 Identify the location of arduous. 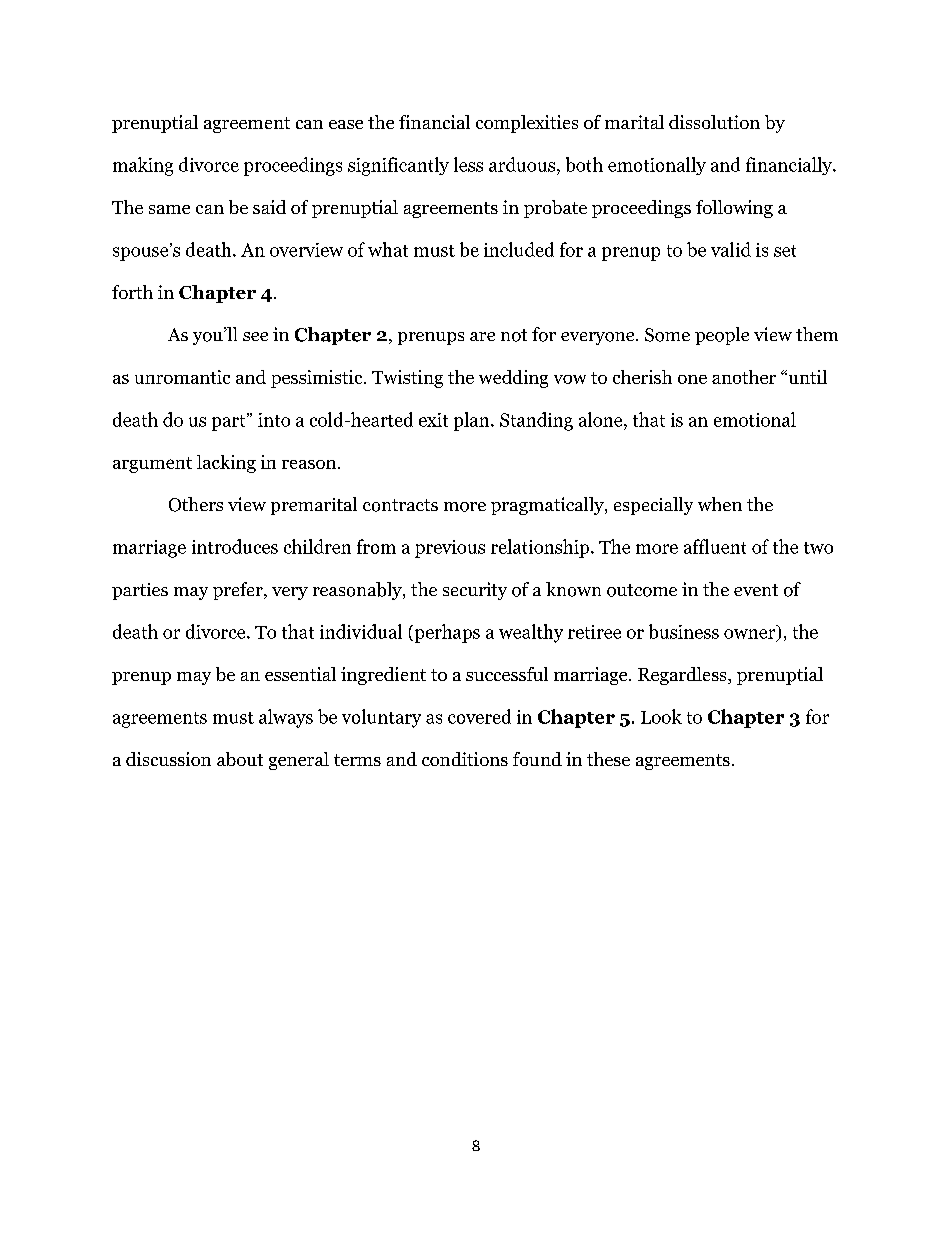
(523, 164).
